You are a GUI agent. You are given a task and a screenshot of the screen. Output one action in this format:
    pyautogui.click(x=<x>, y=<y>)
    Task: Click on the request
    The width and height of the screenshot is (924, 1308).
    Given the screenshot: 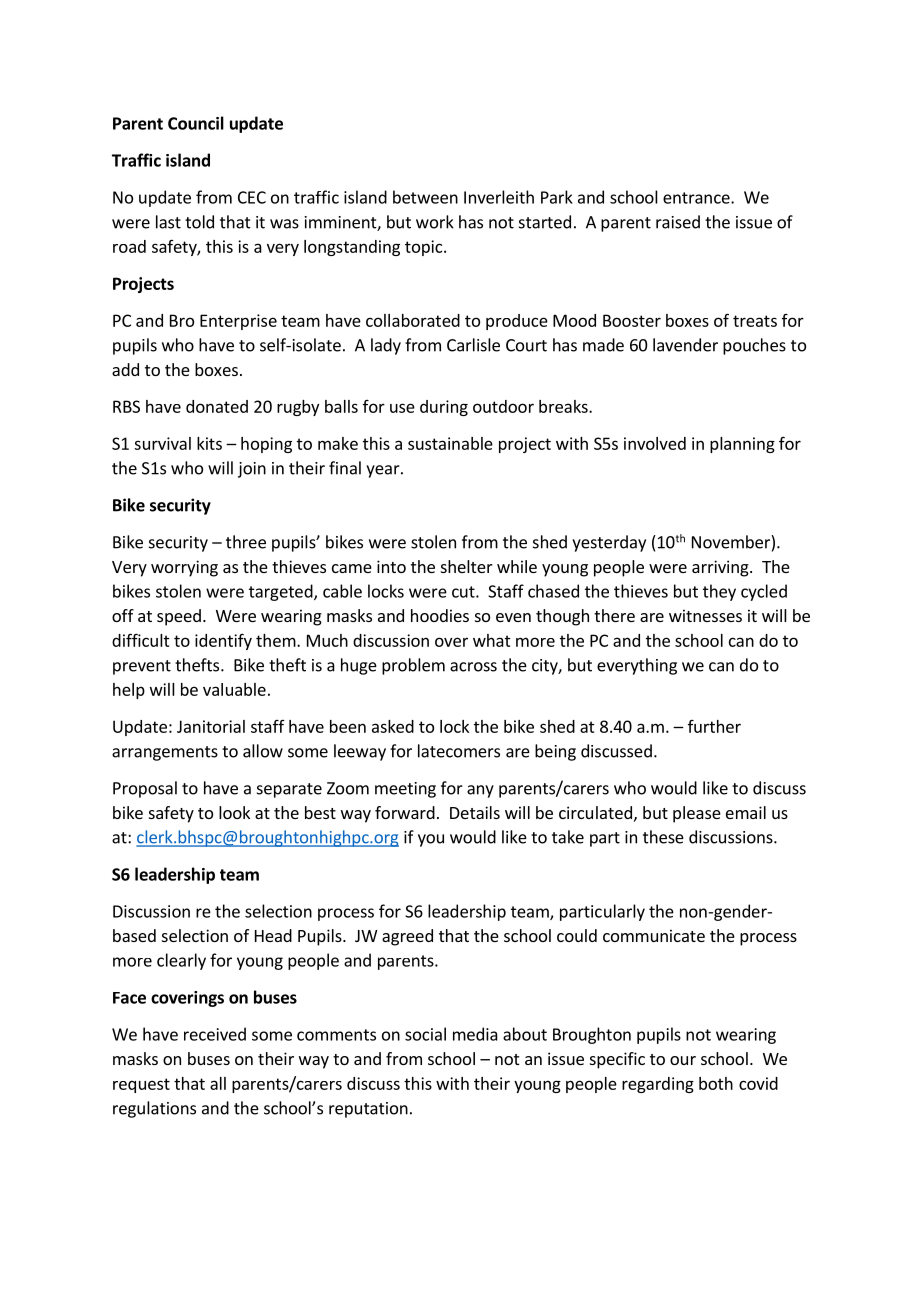 What is the action you would take?
    pyautogui.click(x=141, y=1085)
